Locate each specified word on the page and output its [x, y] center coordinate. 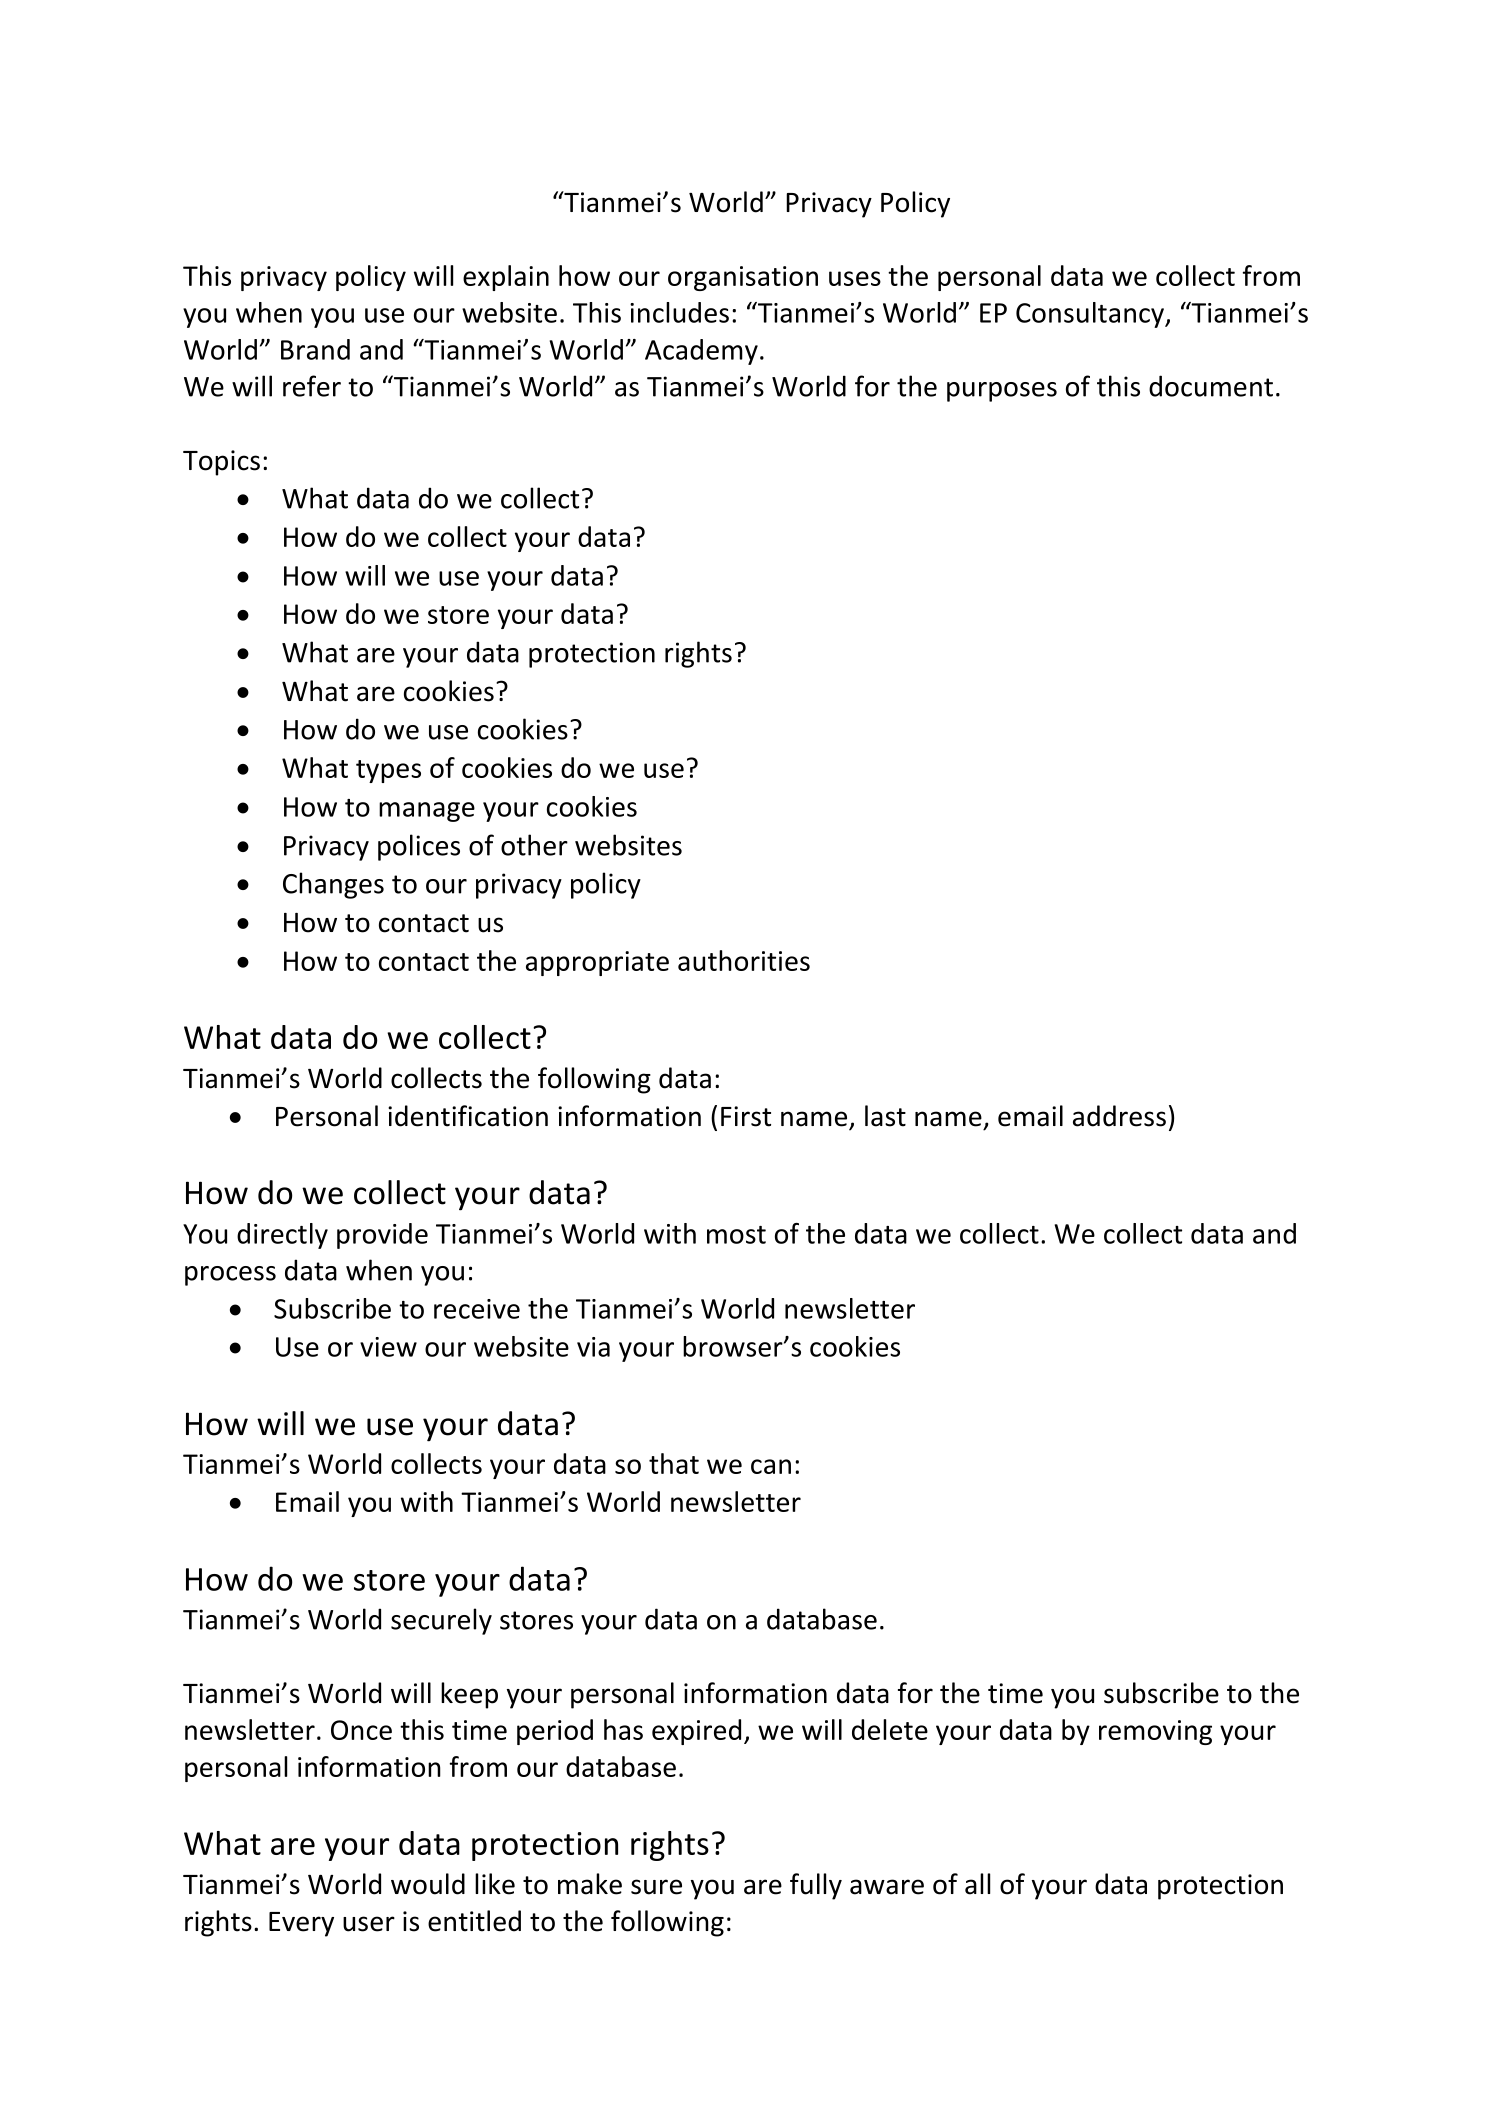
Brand [315, 349]
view [388, 1347]
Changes [333, 885]
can [771, 1466]
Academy [701, 352]
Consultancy [1091, 315]
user [369, 1924]
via [593, 1347]
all [977, 1884]
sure [656, 1887]
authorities [744, 960]
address [1119, 1116]
